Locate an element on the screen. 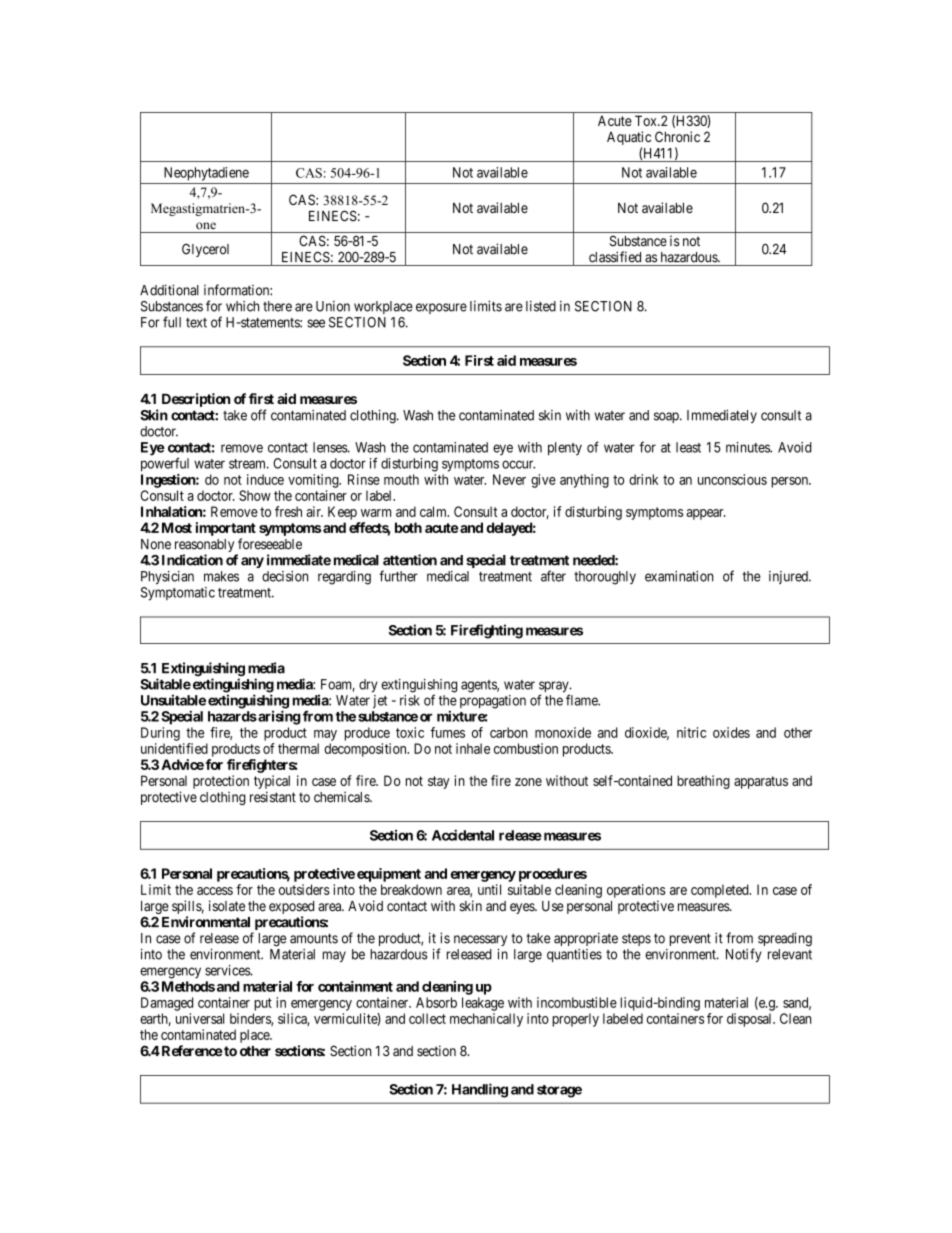 This screenshot has height=1233, width=952. Glycerol is located at coordinates (205, 250).
